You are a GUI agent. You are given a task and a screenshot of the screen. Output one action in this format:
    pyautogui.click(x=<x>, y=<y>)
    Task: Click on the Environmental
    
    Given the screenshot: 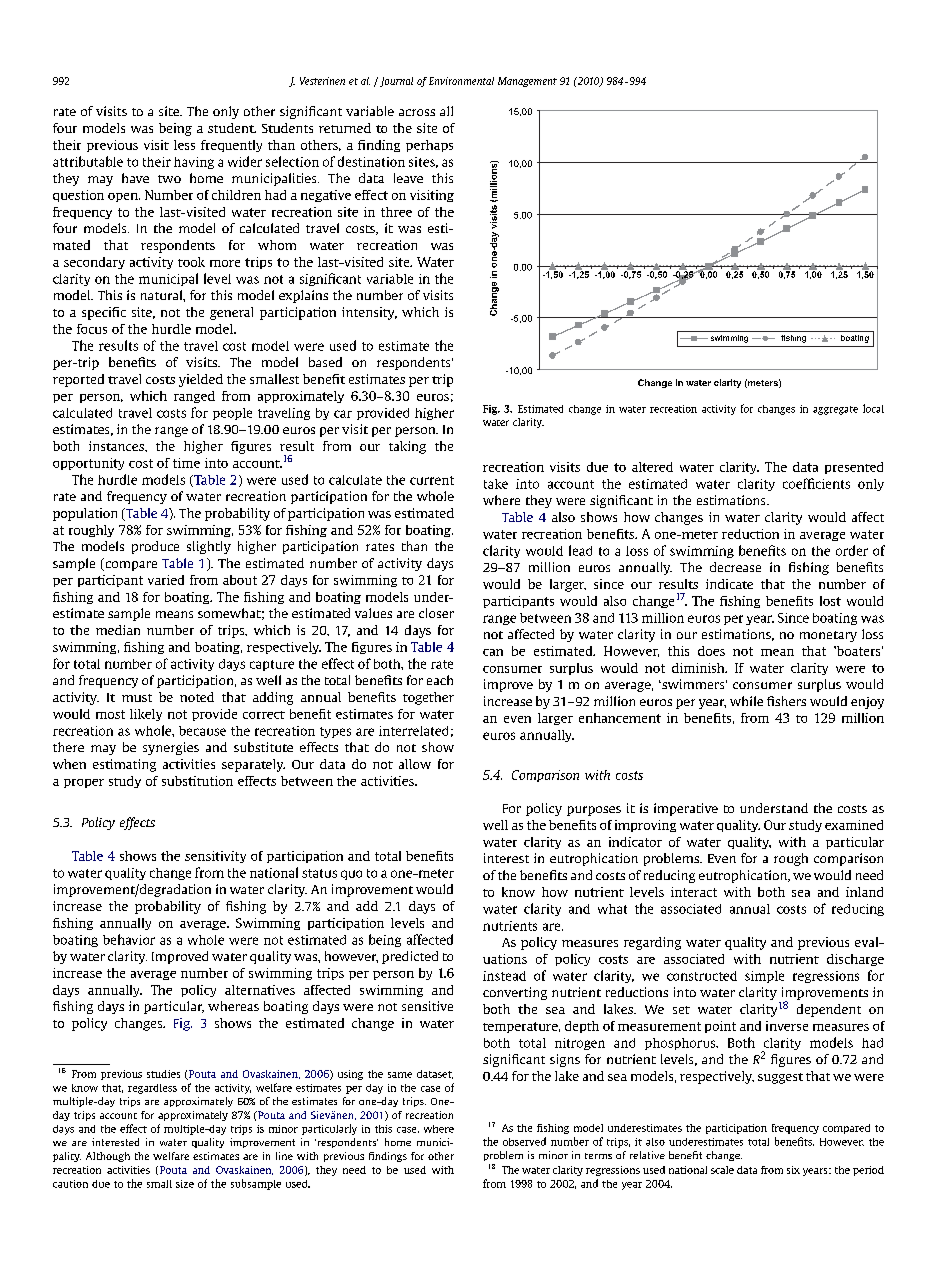 What is the action you would take?
    pyautogui.click(x=461, y=81)
